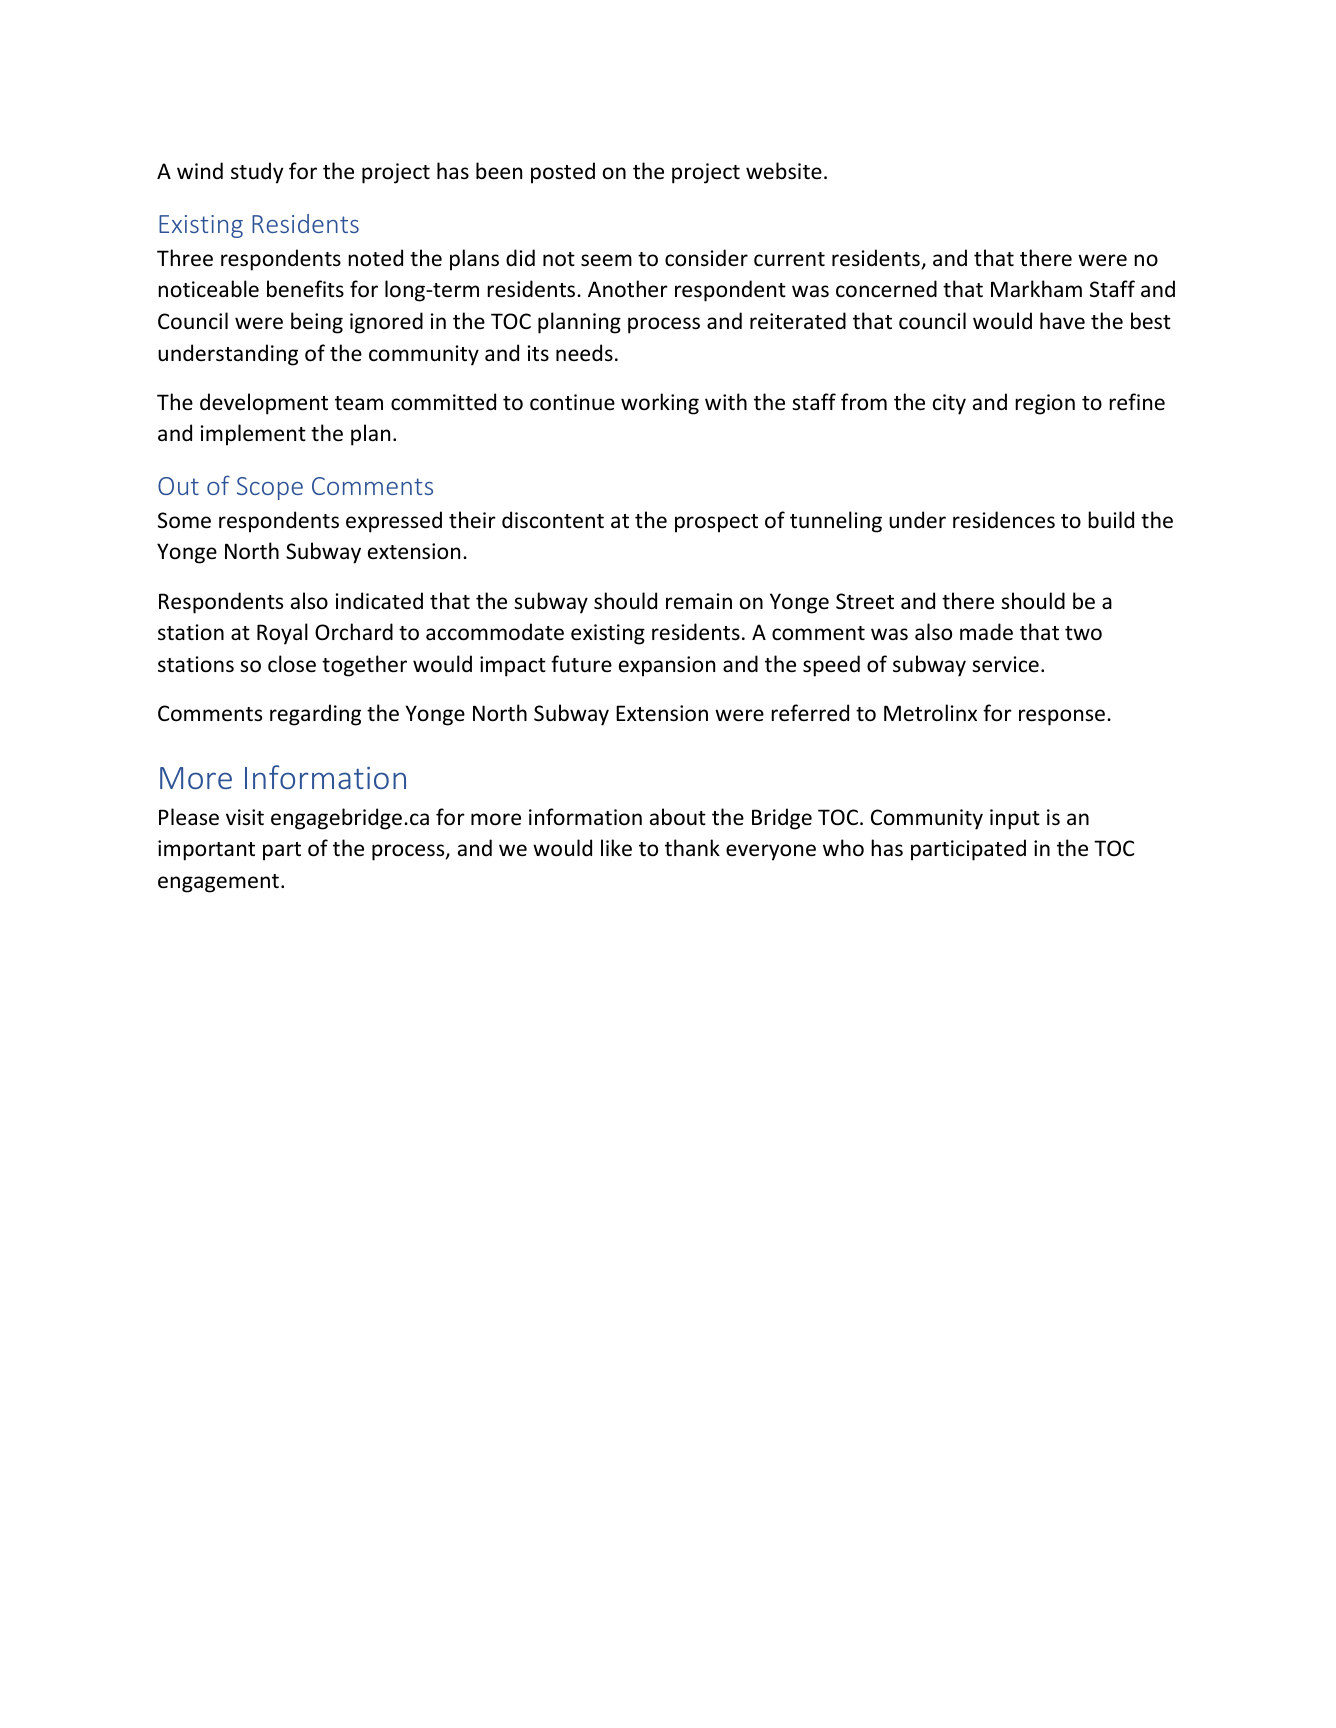 The height and width of the screenshot is (1728, 1336). Describe the element at coordinates (563, 173) in the screenshot. I see `posted` at that location.
